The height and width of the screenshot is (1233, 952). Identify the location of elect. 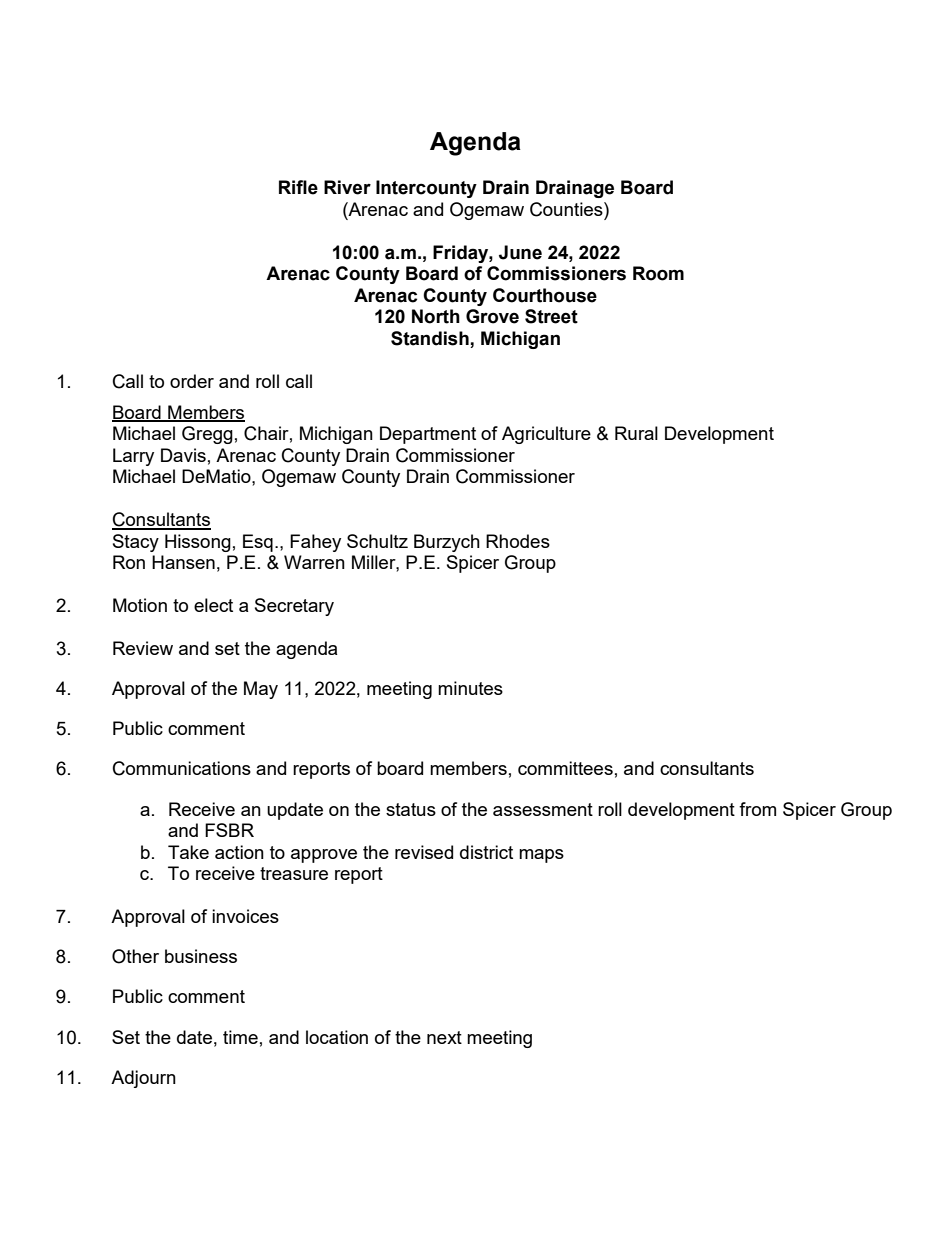
(213, 605).
